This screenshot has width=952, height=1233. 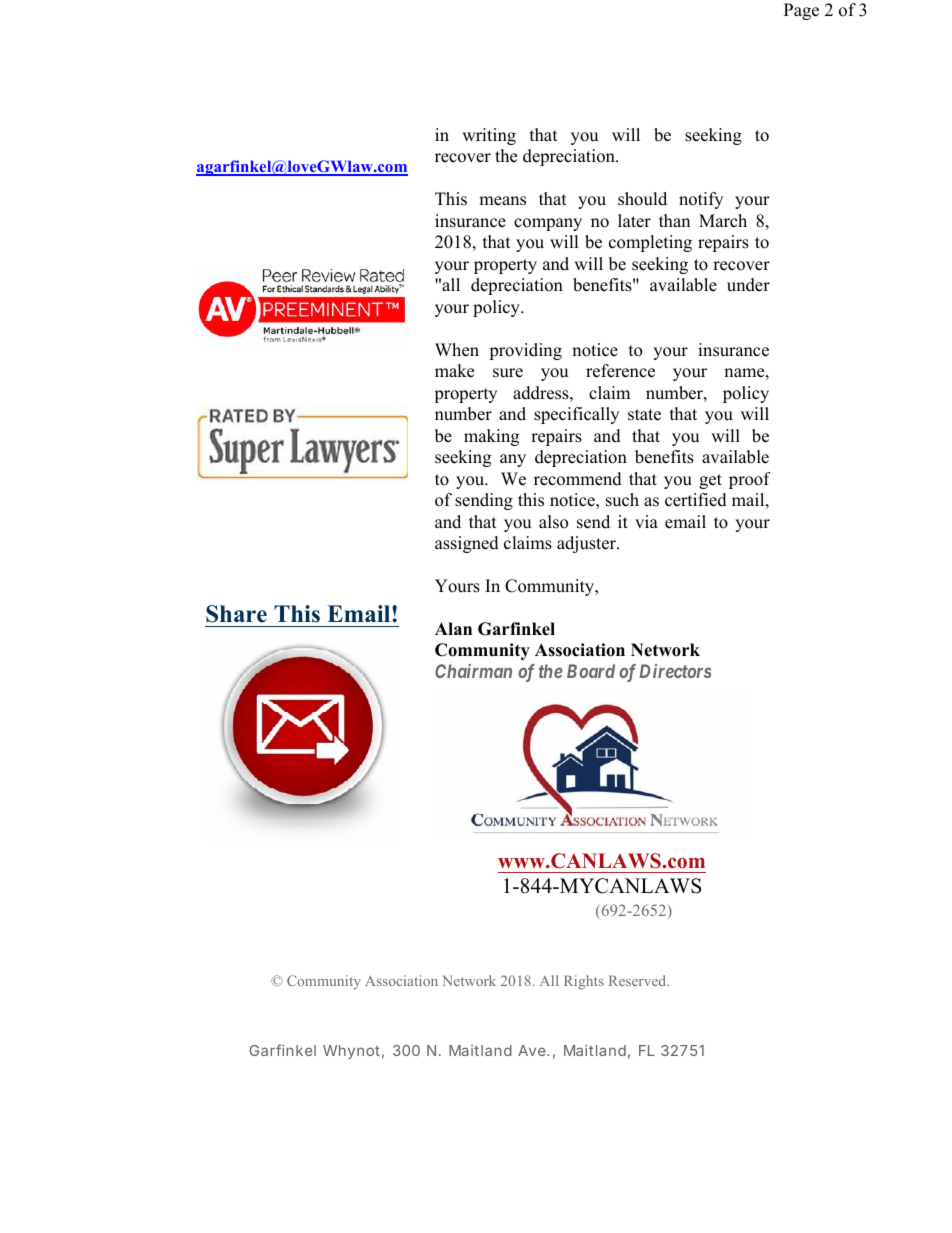 I want to click on make, so click(x=454, y=371).
